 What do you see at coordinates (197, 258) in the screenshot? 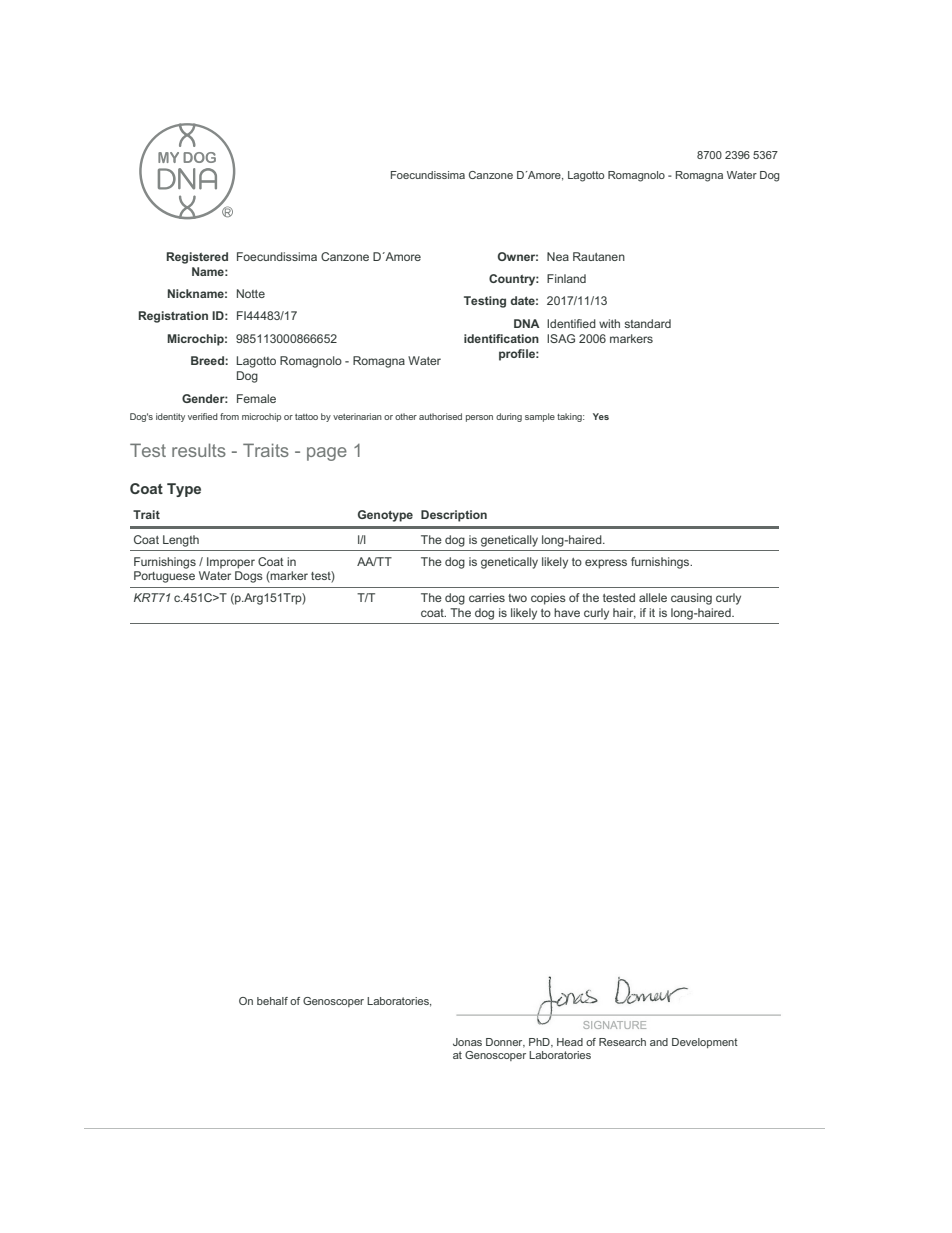
I see `Registered` at bounding box center [197, 258].
